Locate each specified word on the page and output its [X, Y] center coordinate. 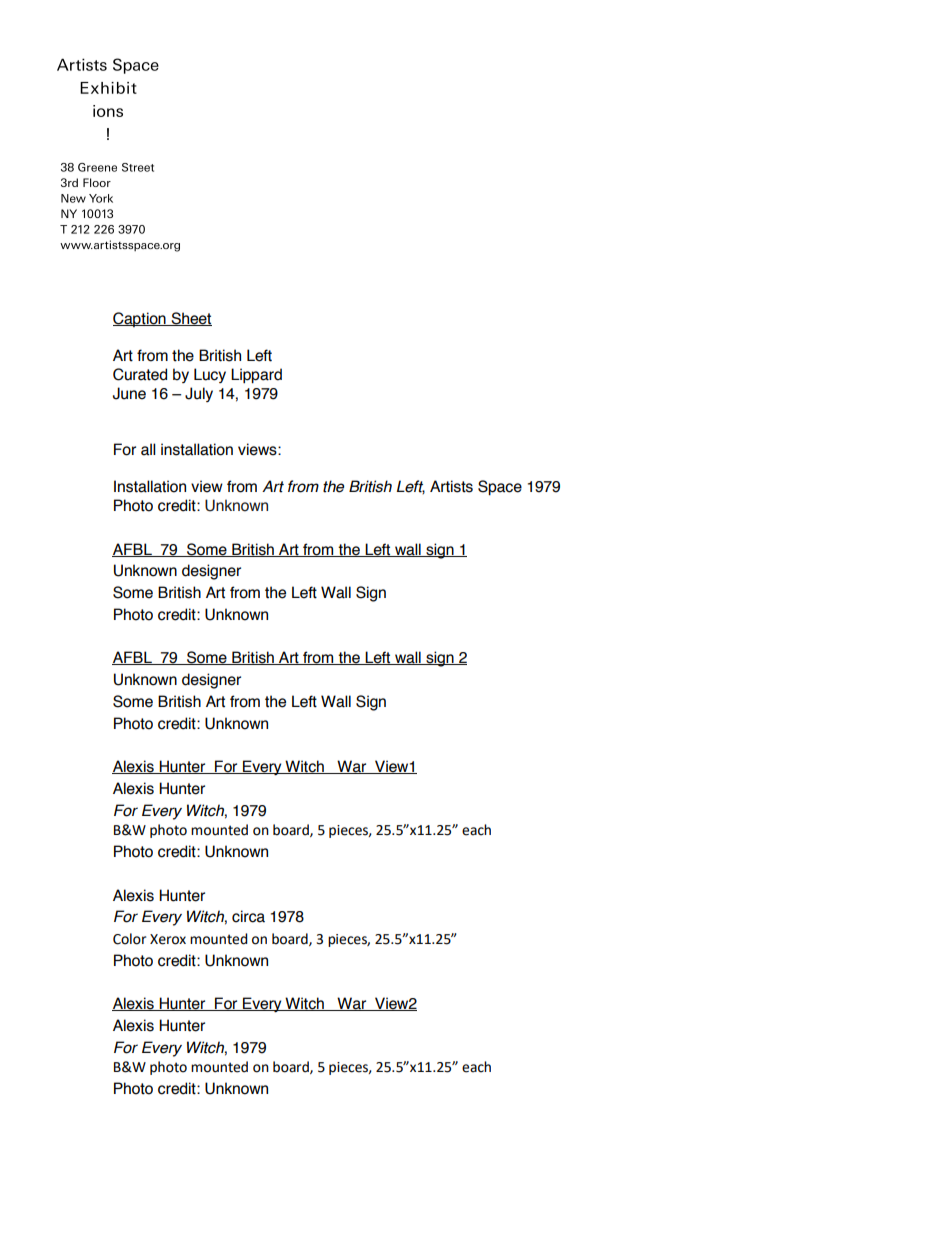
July [199, 394]
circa [248, 916]
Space [500, 488]
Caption [140, 319]
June [129, 393]
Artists [451, 486]
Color [129, 939]
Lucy [210, 375]
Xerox [168, 939]
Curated [140, 374]
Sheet [190, 319]
